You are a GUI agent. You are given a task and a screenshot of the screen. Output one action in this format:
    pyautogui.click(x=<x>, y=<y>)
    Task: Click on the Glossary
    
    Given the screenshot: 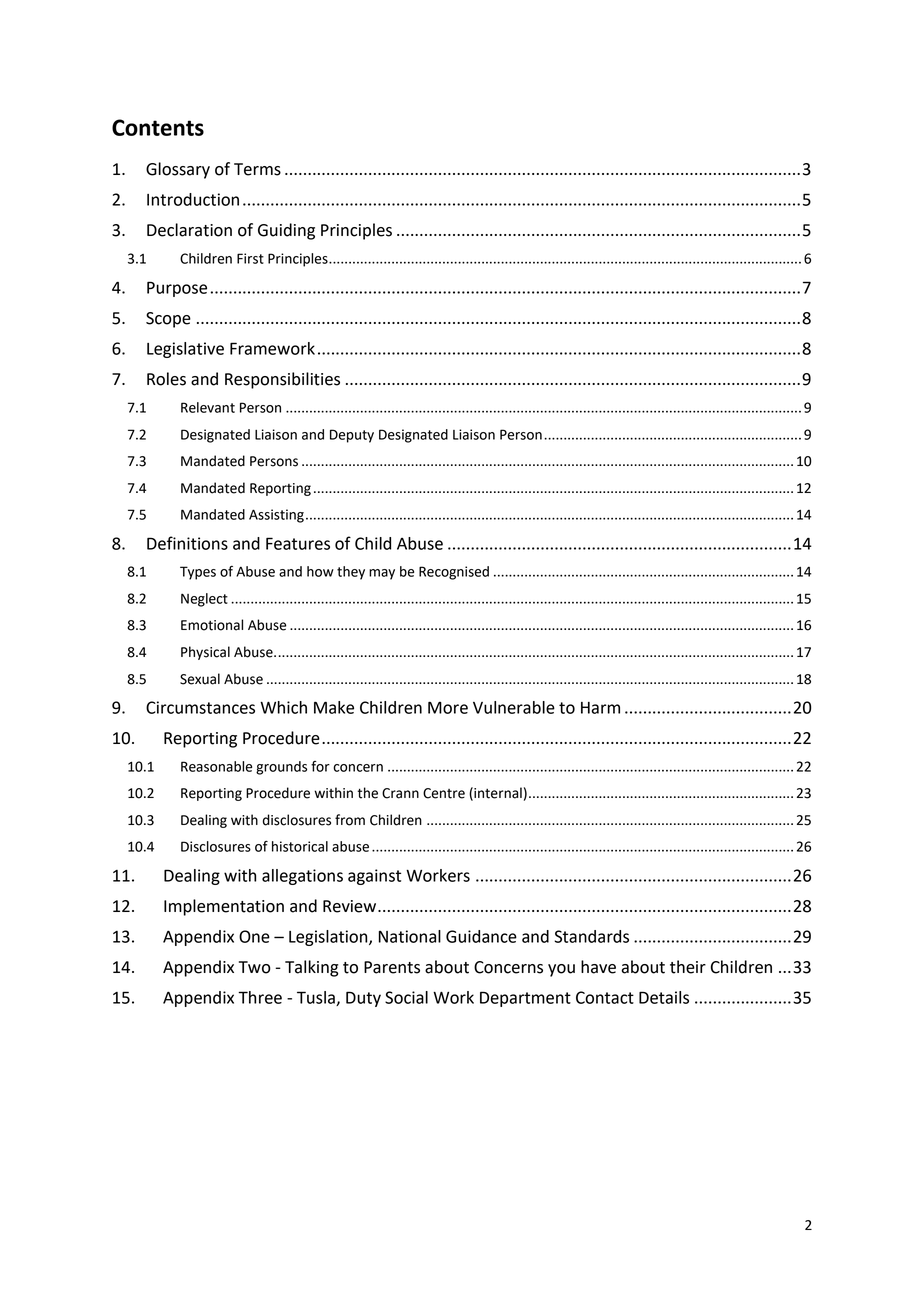 What is the action you would take?
    pyautogui.click(x=178, y=170)
